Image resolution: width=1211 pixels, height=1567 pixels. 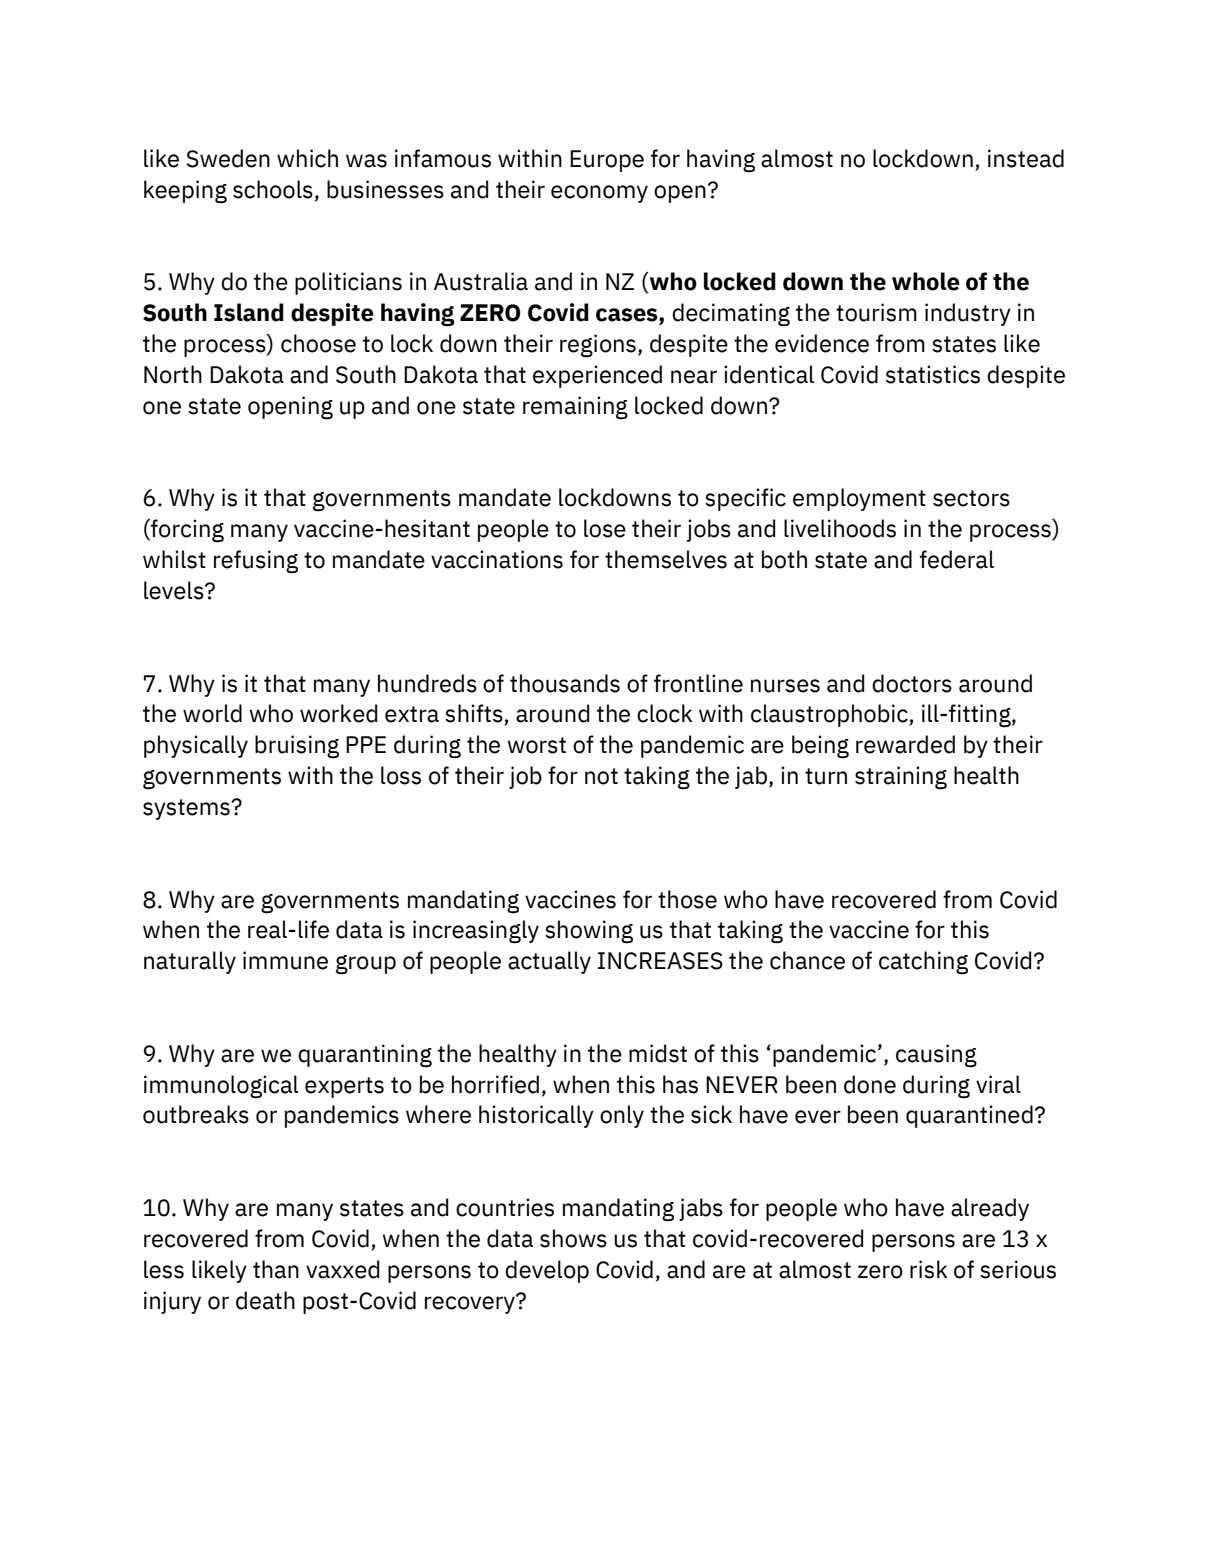 What do you see at coordinates (273, 189) in the screenshot?
I see `schools` at bounding box center [273, 189].
